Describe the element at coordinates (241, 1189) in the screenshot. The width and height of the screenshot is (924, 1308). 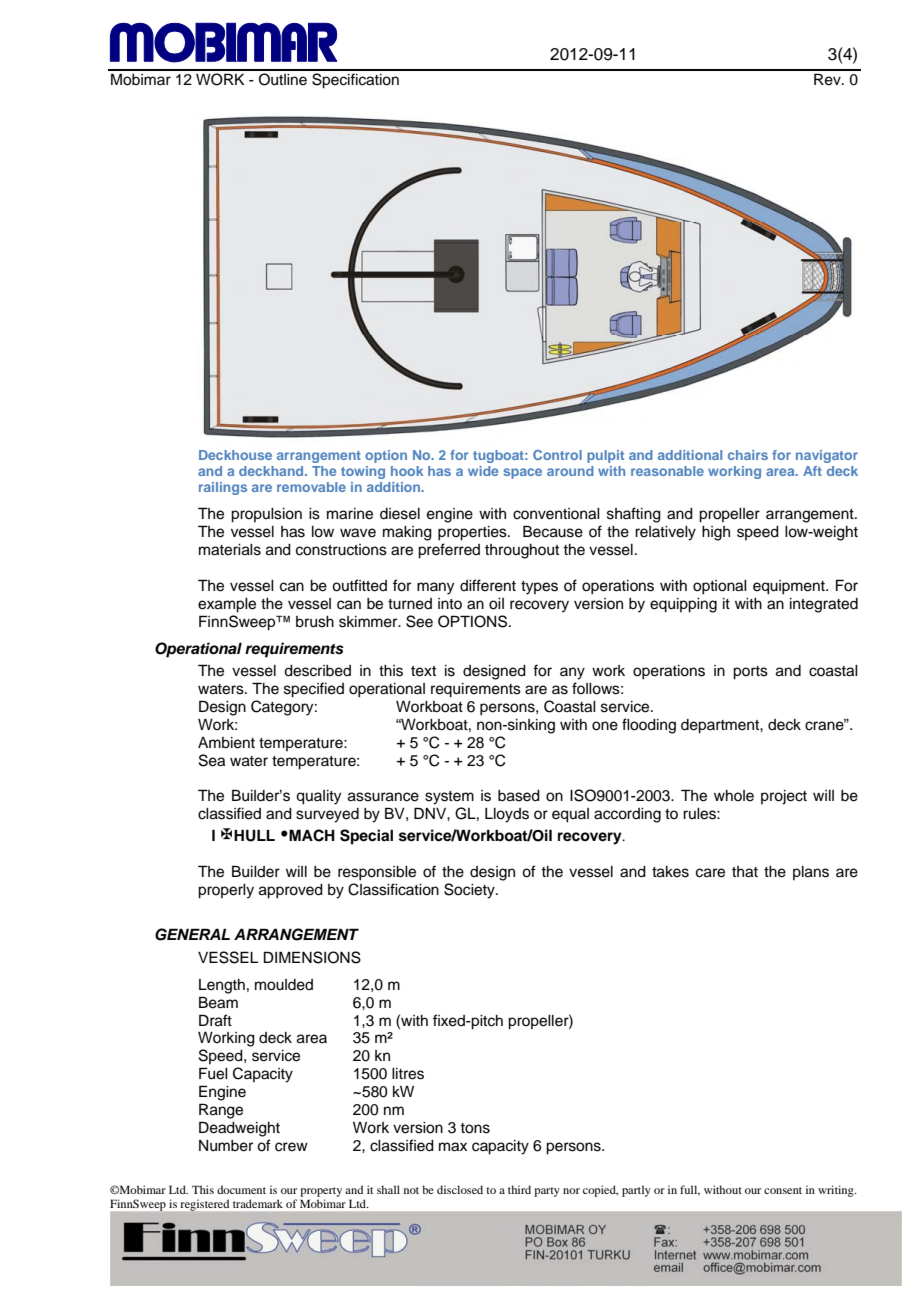
I see `document` at that location.
